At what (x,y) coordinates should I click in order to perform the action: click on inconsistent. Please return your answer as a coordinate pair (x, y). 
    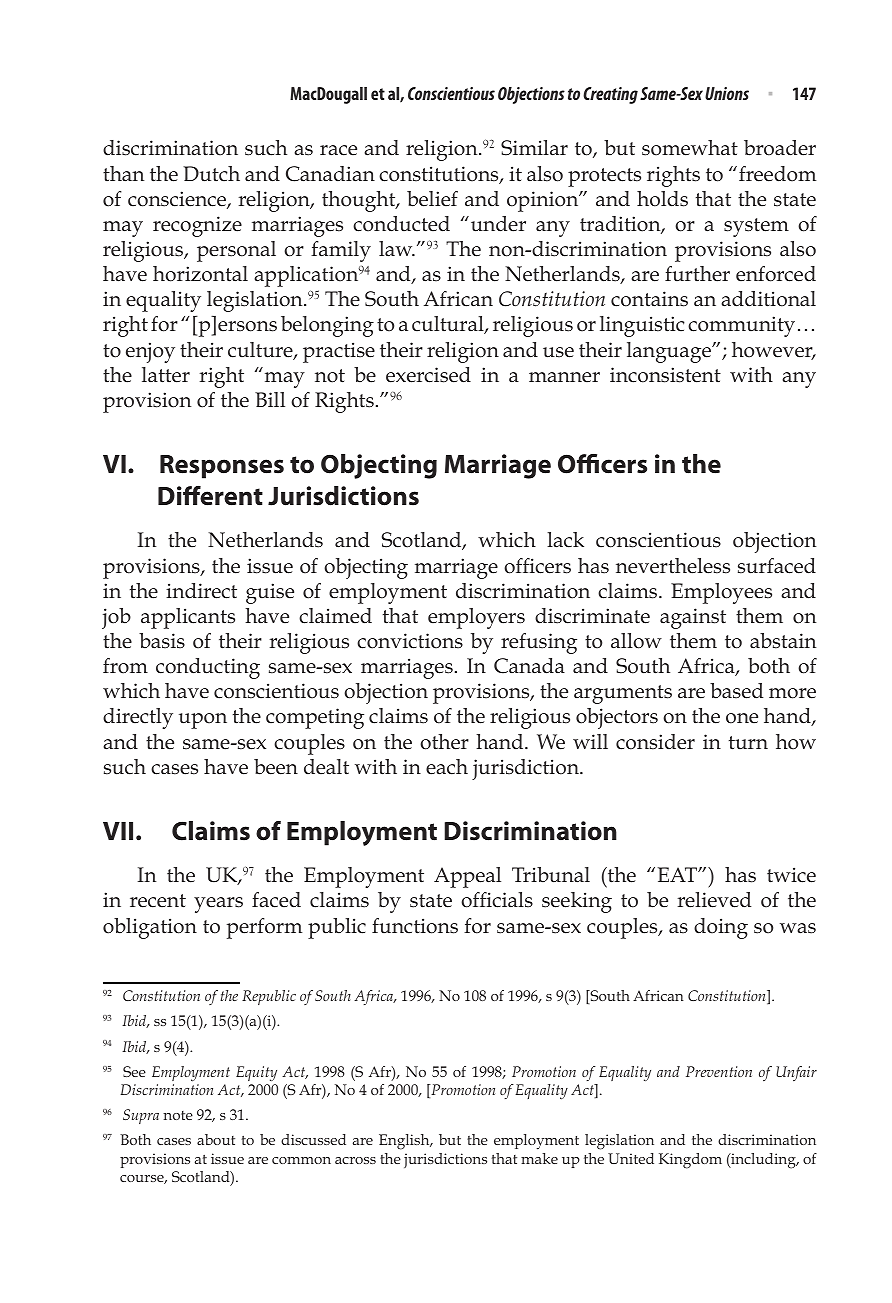
    Looking at the image, I should click on (665, 375).
